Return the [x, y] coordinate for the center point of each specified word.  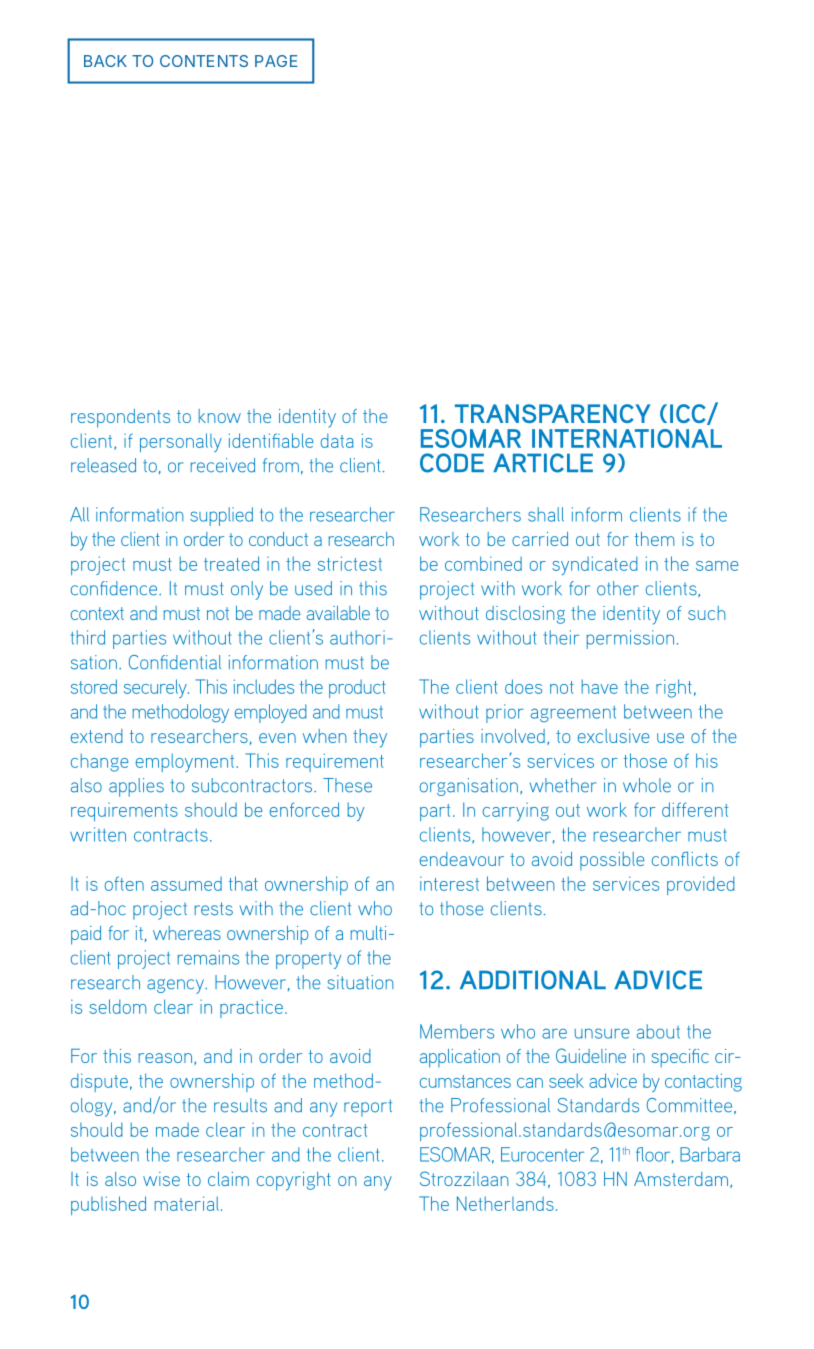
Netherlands [505, 1203]
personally [181, 442]
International [627, 438]
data [337, 440]
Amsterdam [682, 1180]
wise [161, 1179]
